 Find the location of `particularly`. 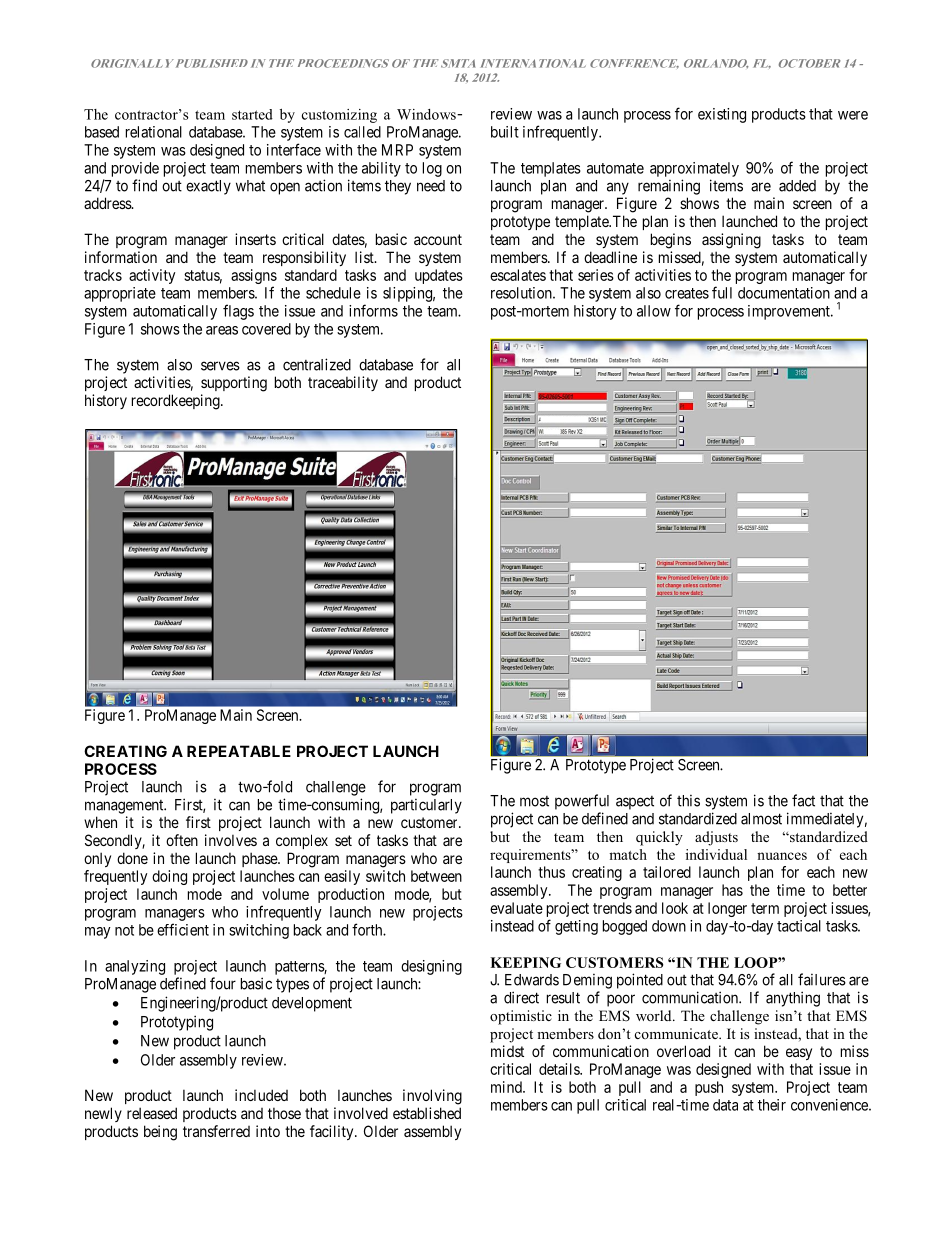

particularly is located at coordinates (426, 806).
